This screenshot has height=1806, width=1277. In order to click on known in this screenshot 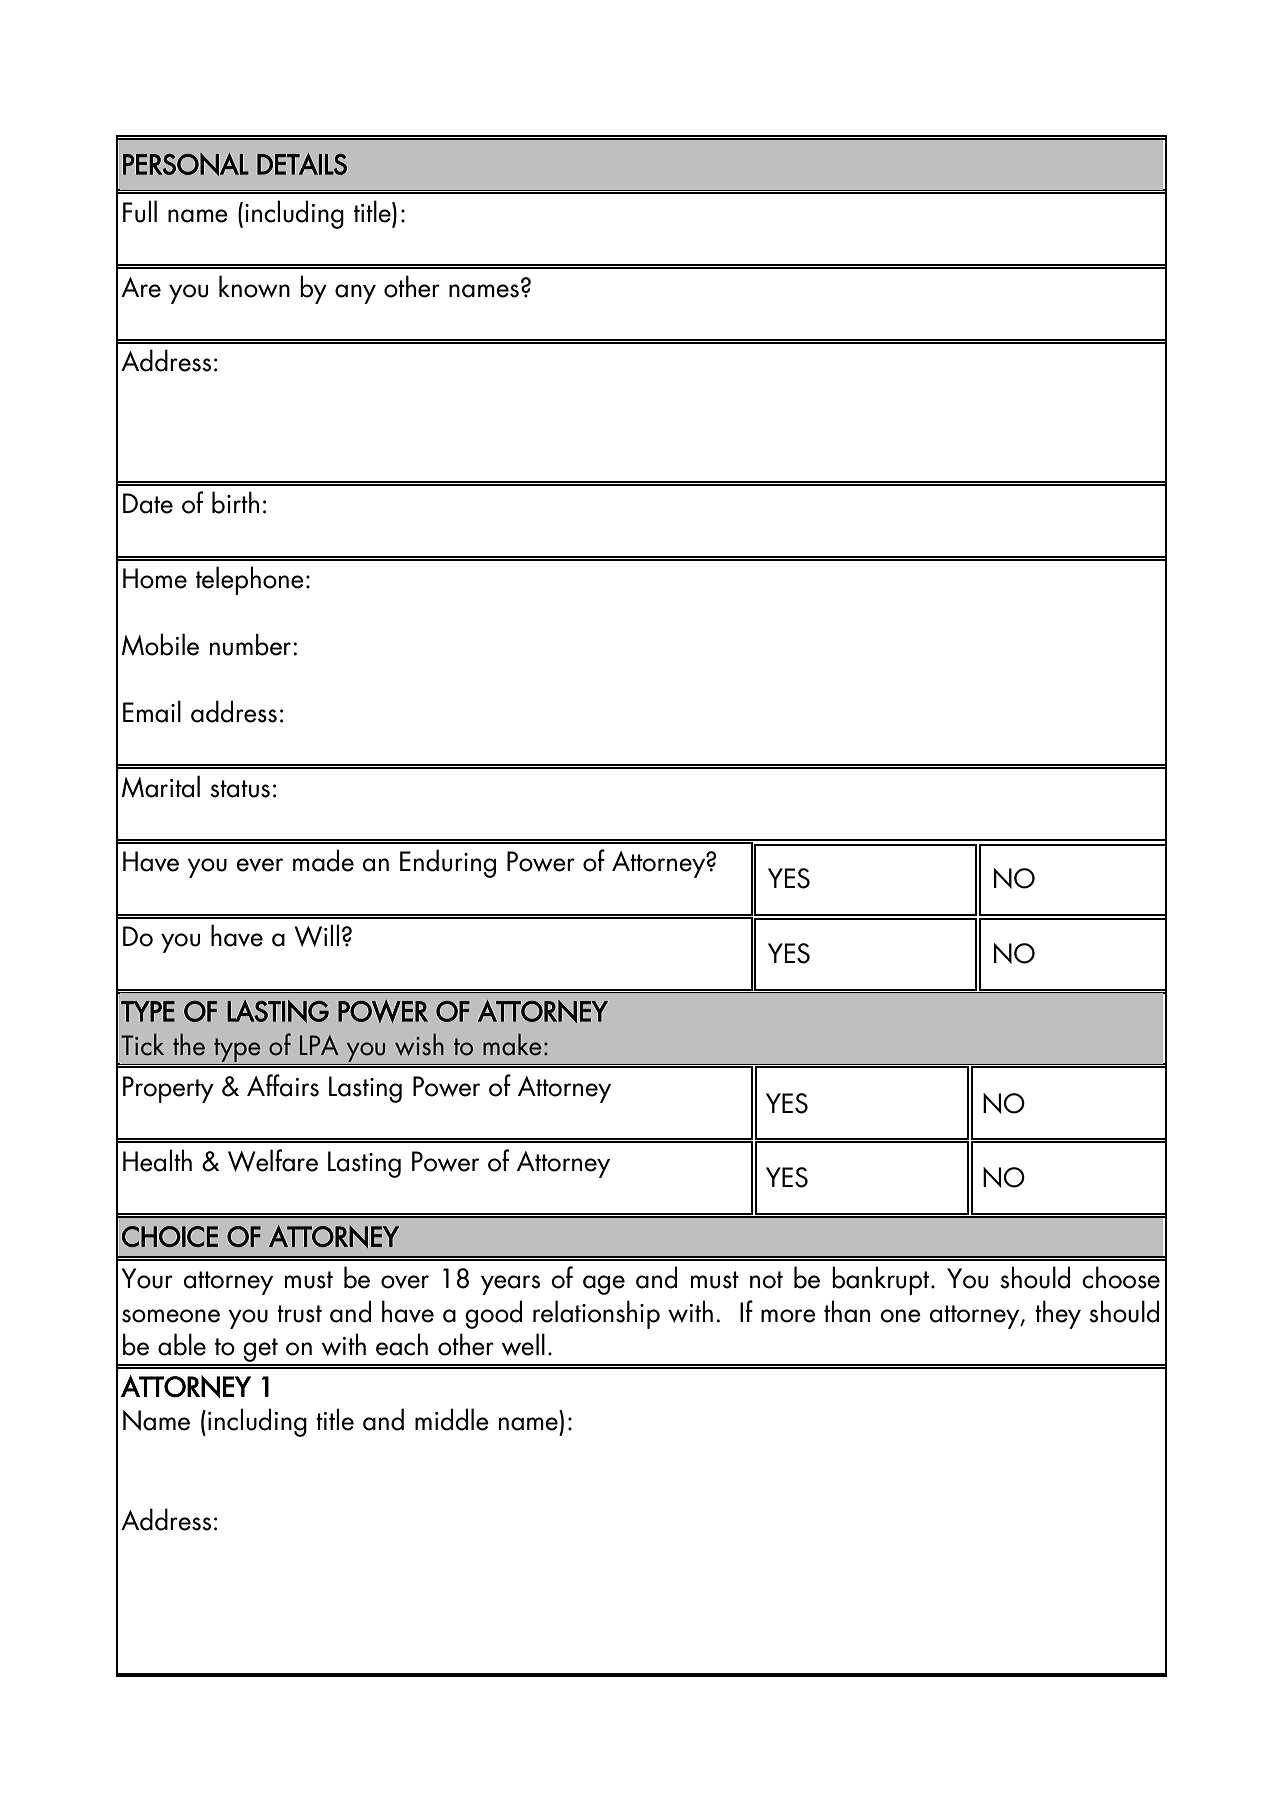, I will do `click(254, 286)`.
